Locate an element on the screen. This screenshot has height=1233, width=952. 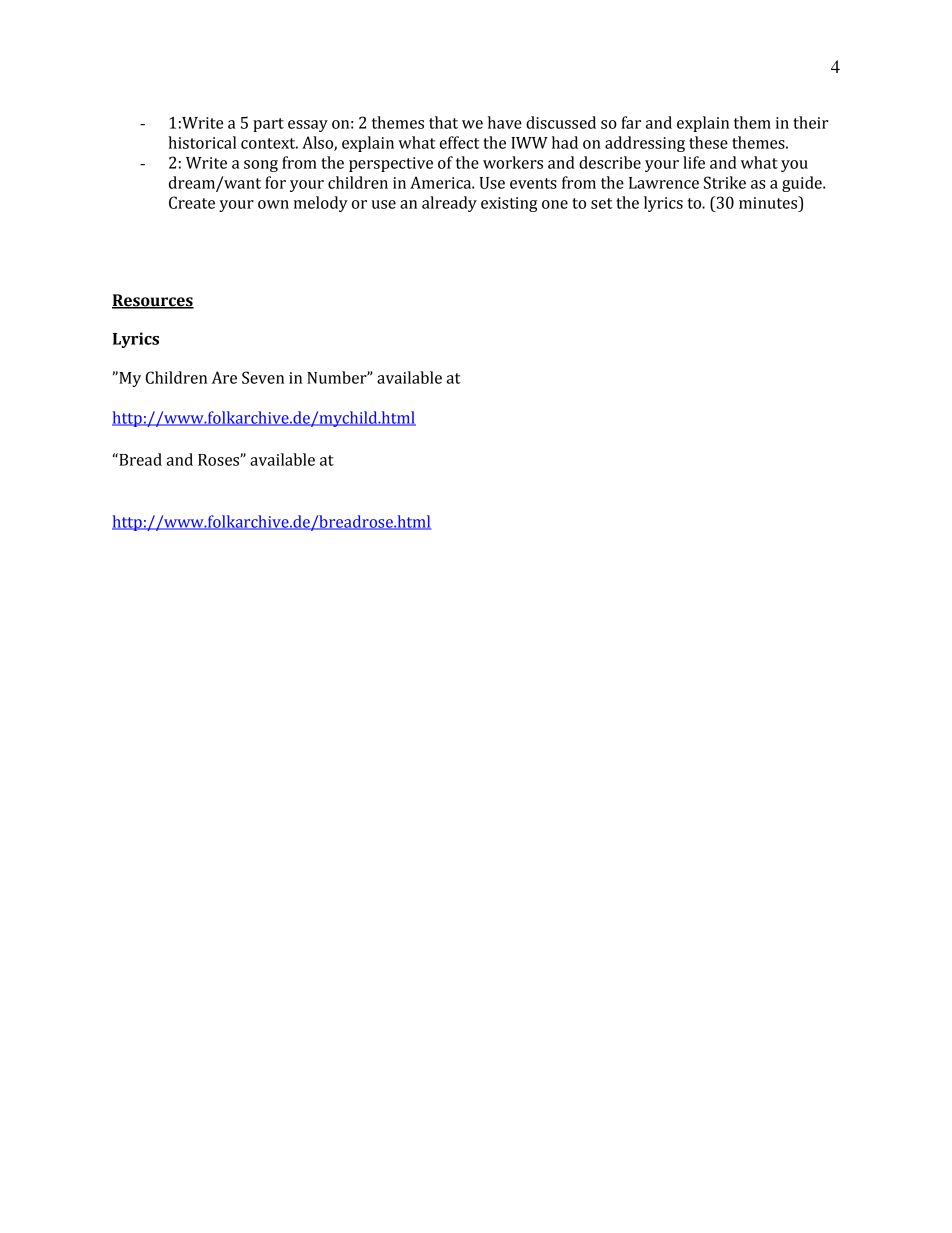
existing is located at coordinates (509, 204).
